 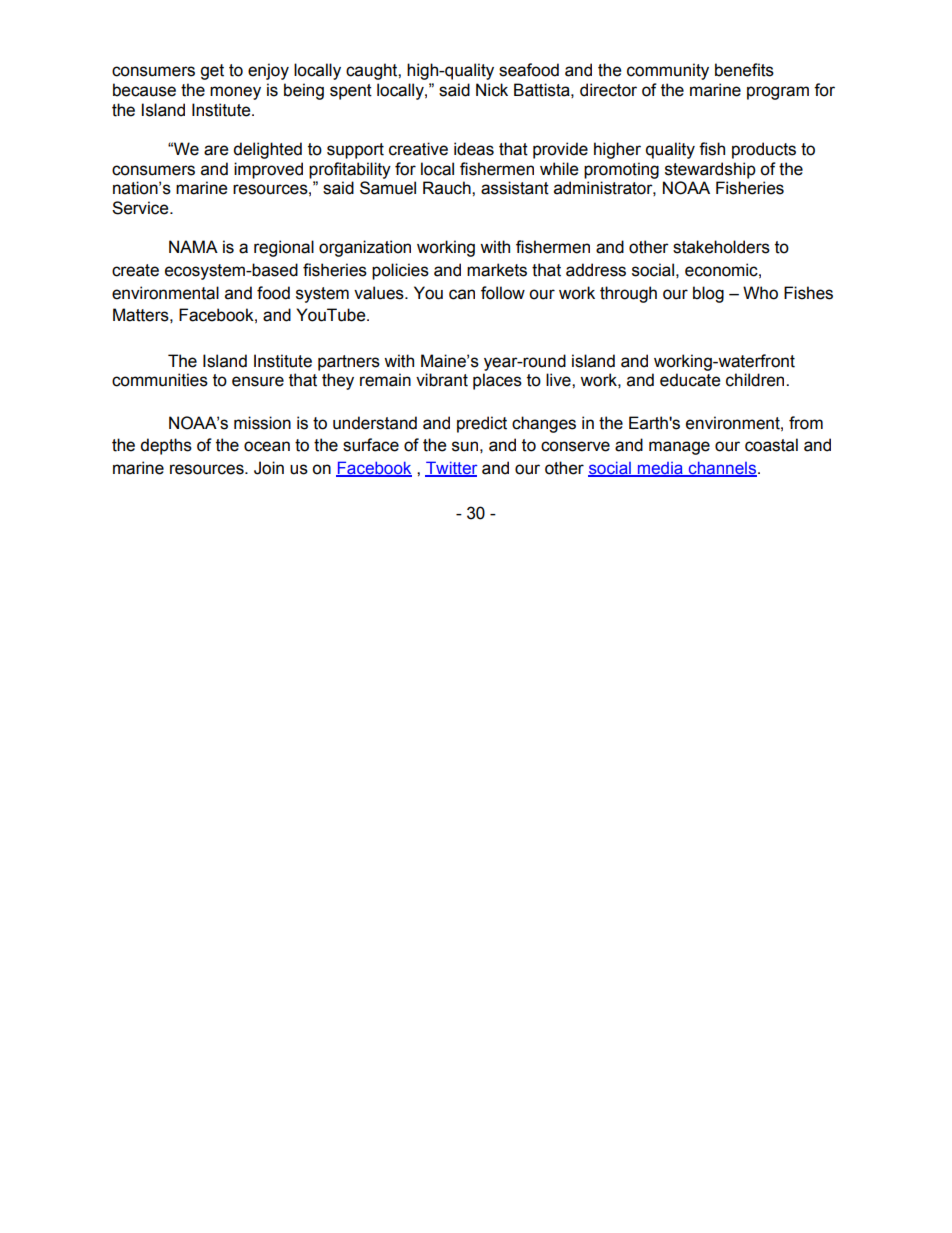 What do you see at coordinates (474, 149) in the screenshot?
I see `ideas` at bounding box center [474, 149].
